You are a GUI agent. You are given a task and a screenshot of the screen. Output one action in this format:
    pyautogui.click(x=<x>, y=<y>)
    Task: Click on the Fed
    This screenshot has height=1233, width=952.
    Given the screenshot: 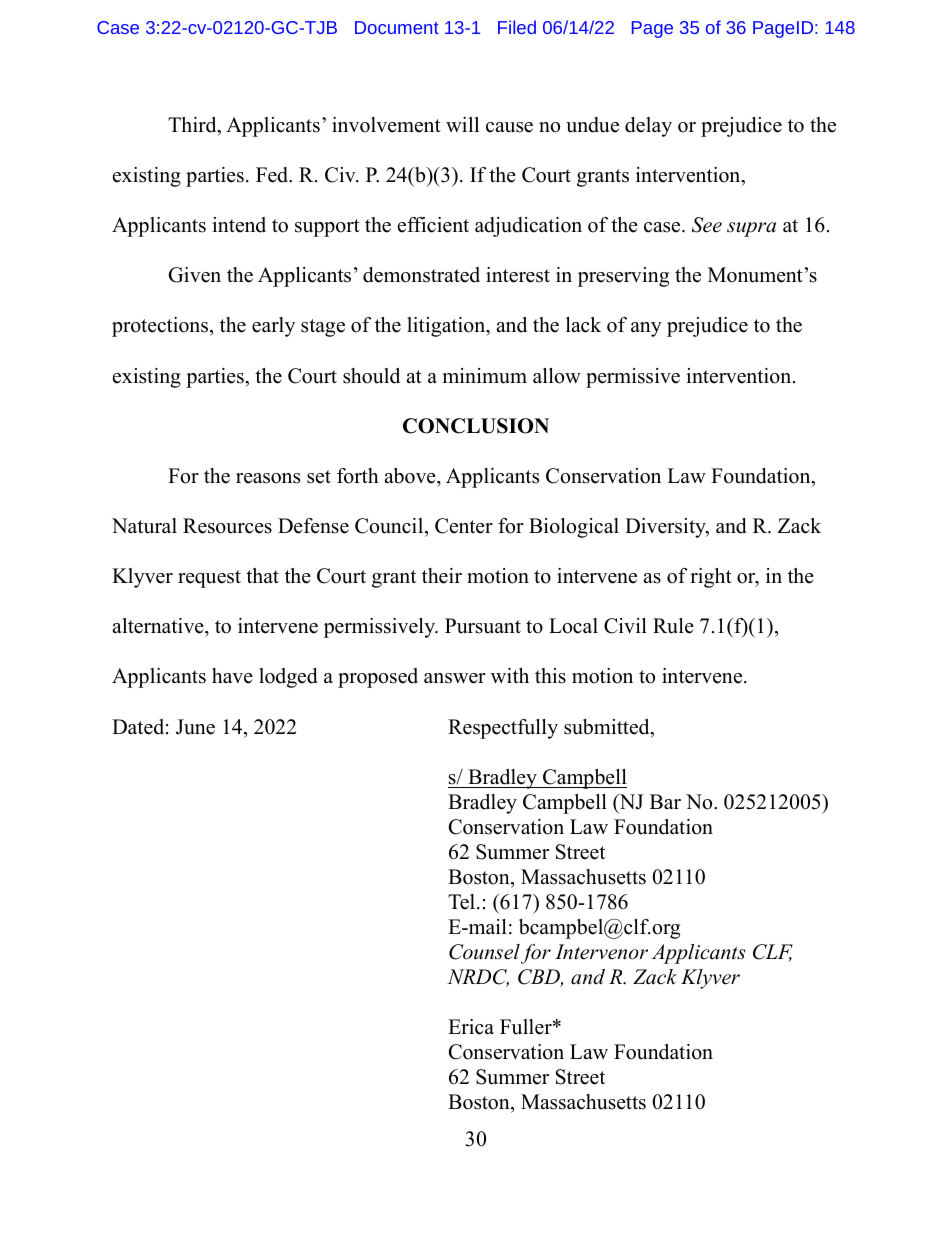 What is the action you would take?
    pyautogui.click(x=273, y=175)
